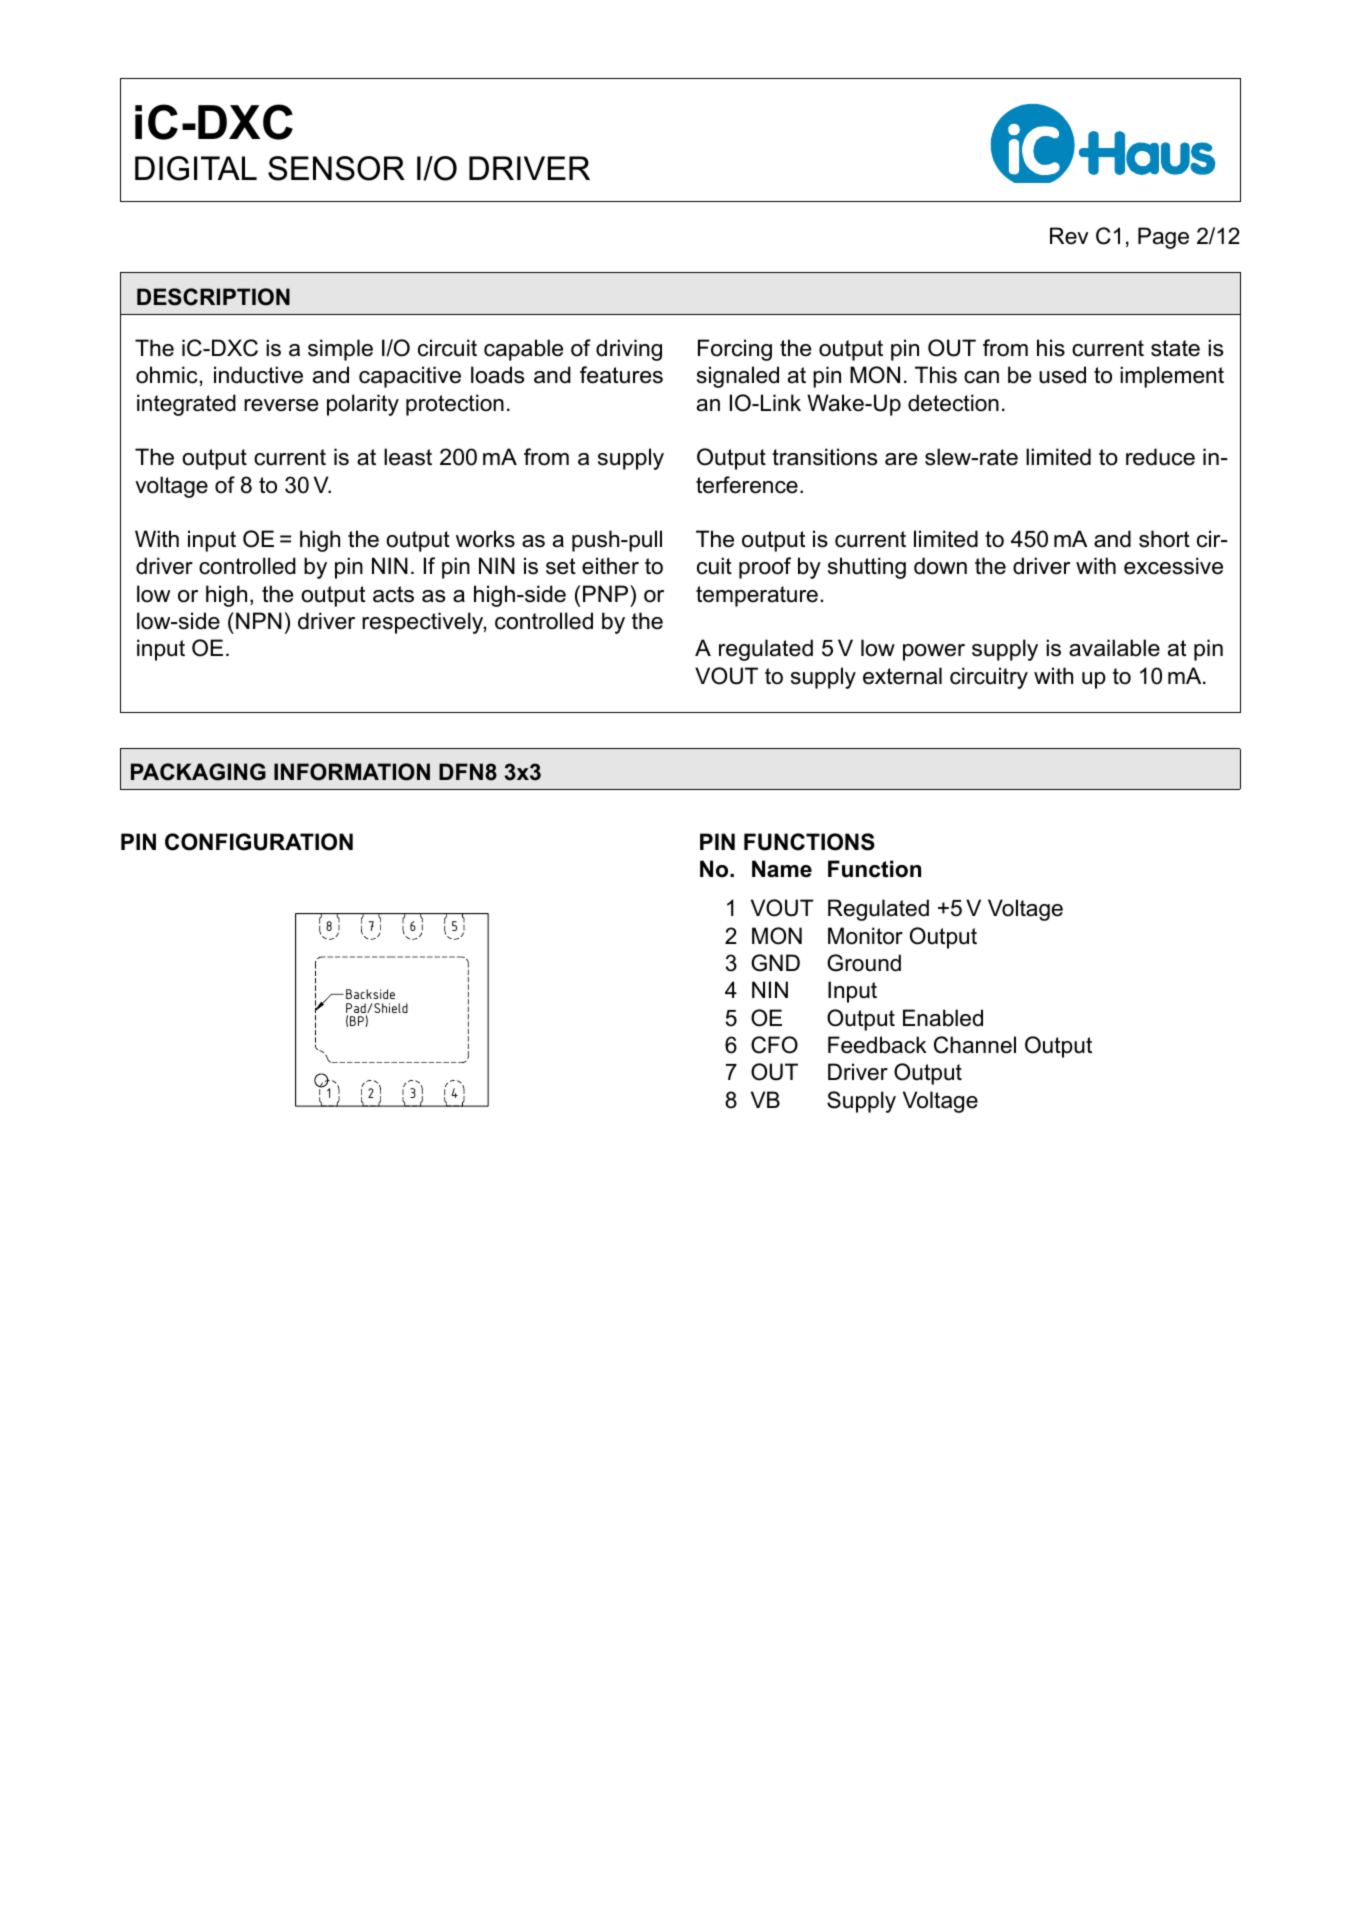  I want to click on Name, so click(782, 869).
